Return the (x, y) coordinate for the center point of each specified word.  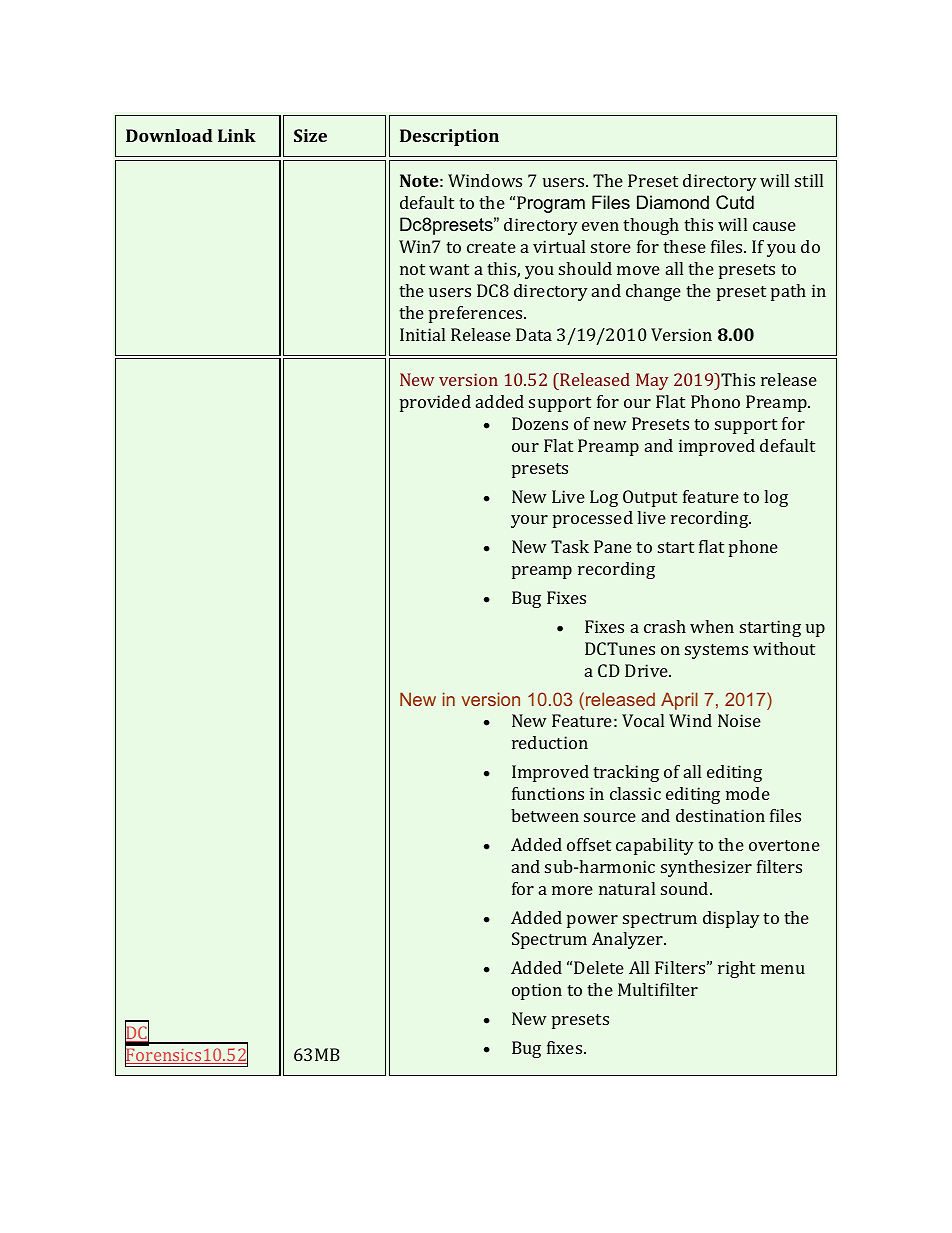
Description (449, 137)
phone (753, 548)
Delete (599, 967)
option (537, 991)
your (529, 521)
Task (570, 546)
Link (237, 135)
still (809, 180)
